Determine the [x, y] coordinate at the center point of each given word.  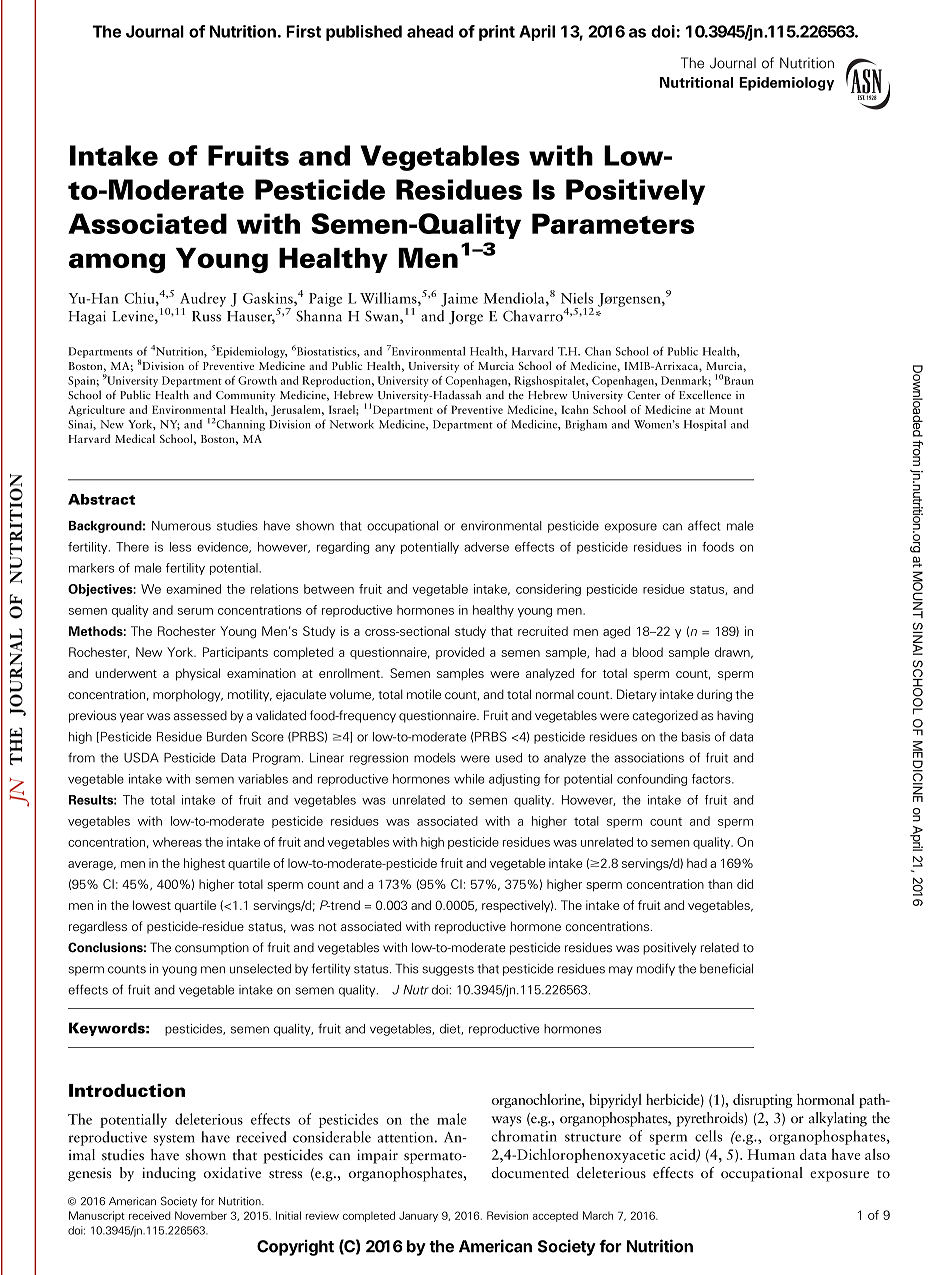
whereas [177, 842]
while [469, 779]
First [303, 31]
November [201, 1215]
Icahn [575, 409]
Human [771, 1154]
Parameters [613, 223]
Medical [135, 438]
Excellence [705, 394]
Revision [507, 1215]
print [497, 33]
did [745, 884]
